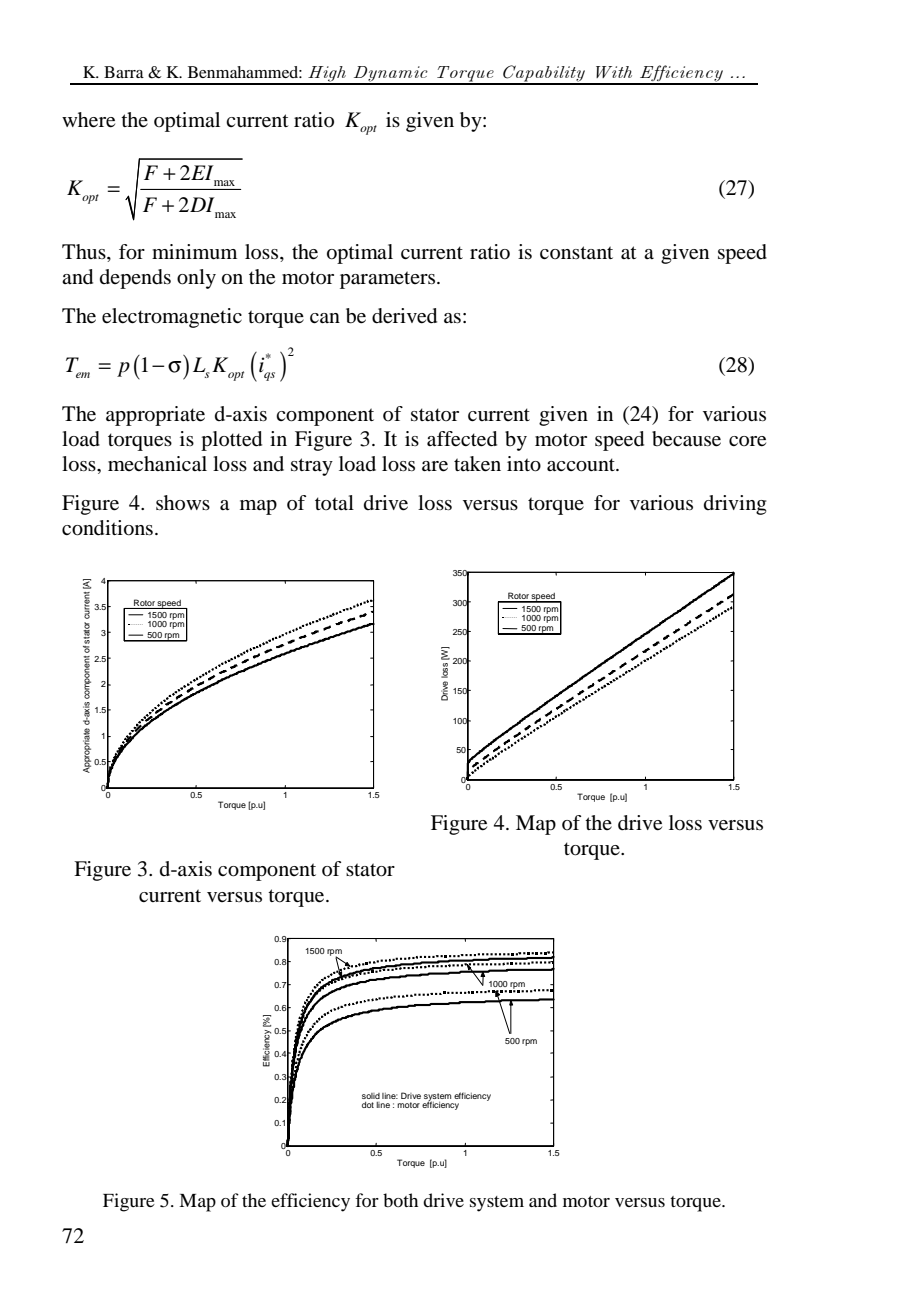  Describe the element at coordinates (389, 280) in the screenshot. I see `parameters` at that location.
